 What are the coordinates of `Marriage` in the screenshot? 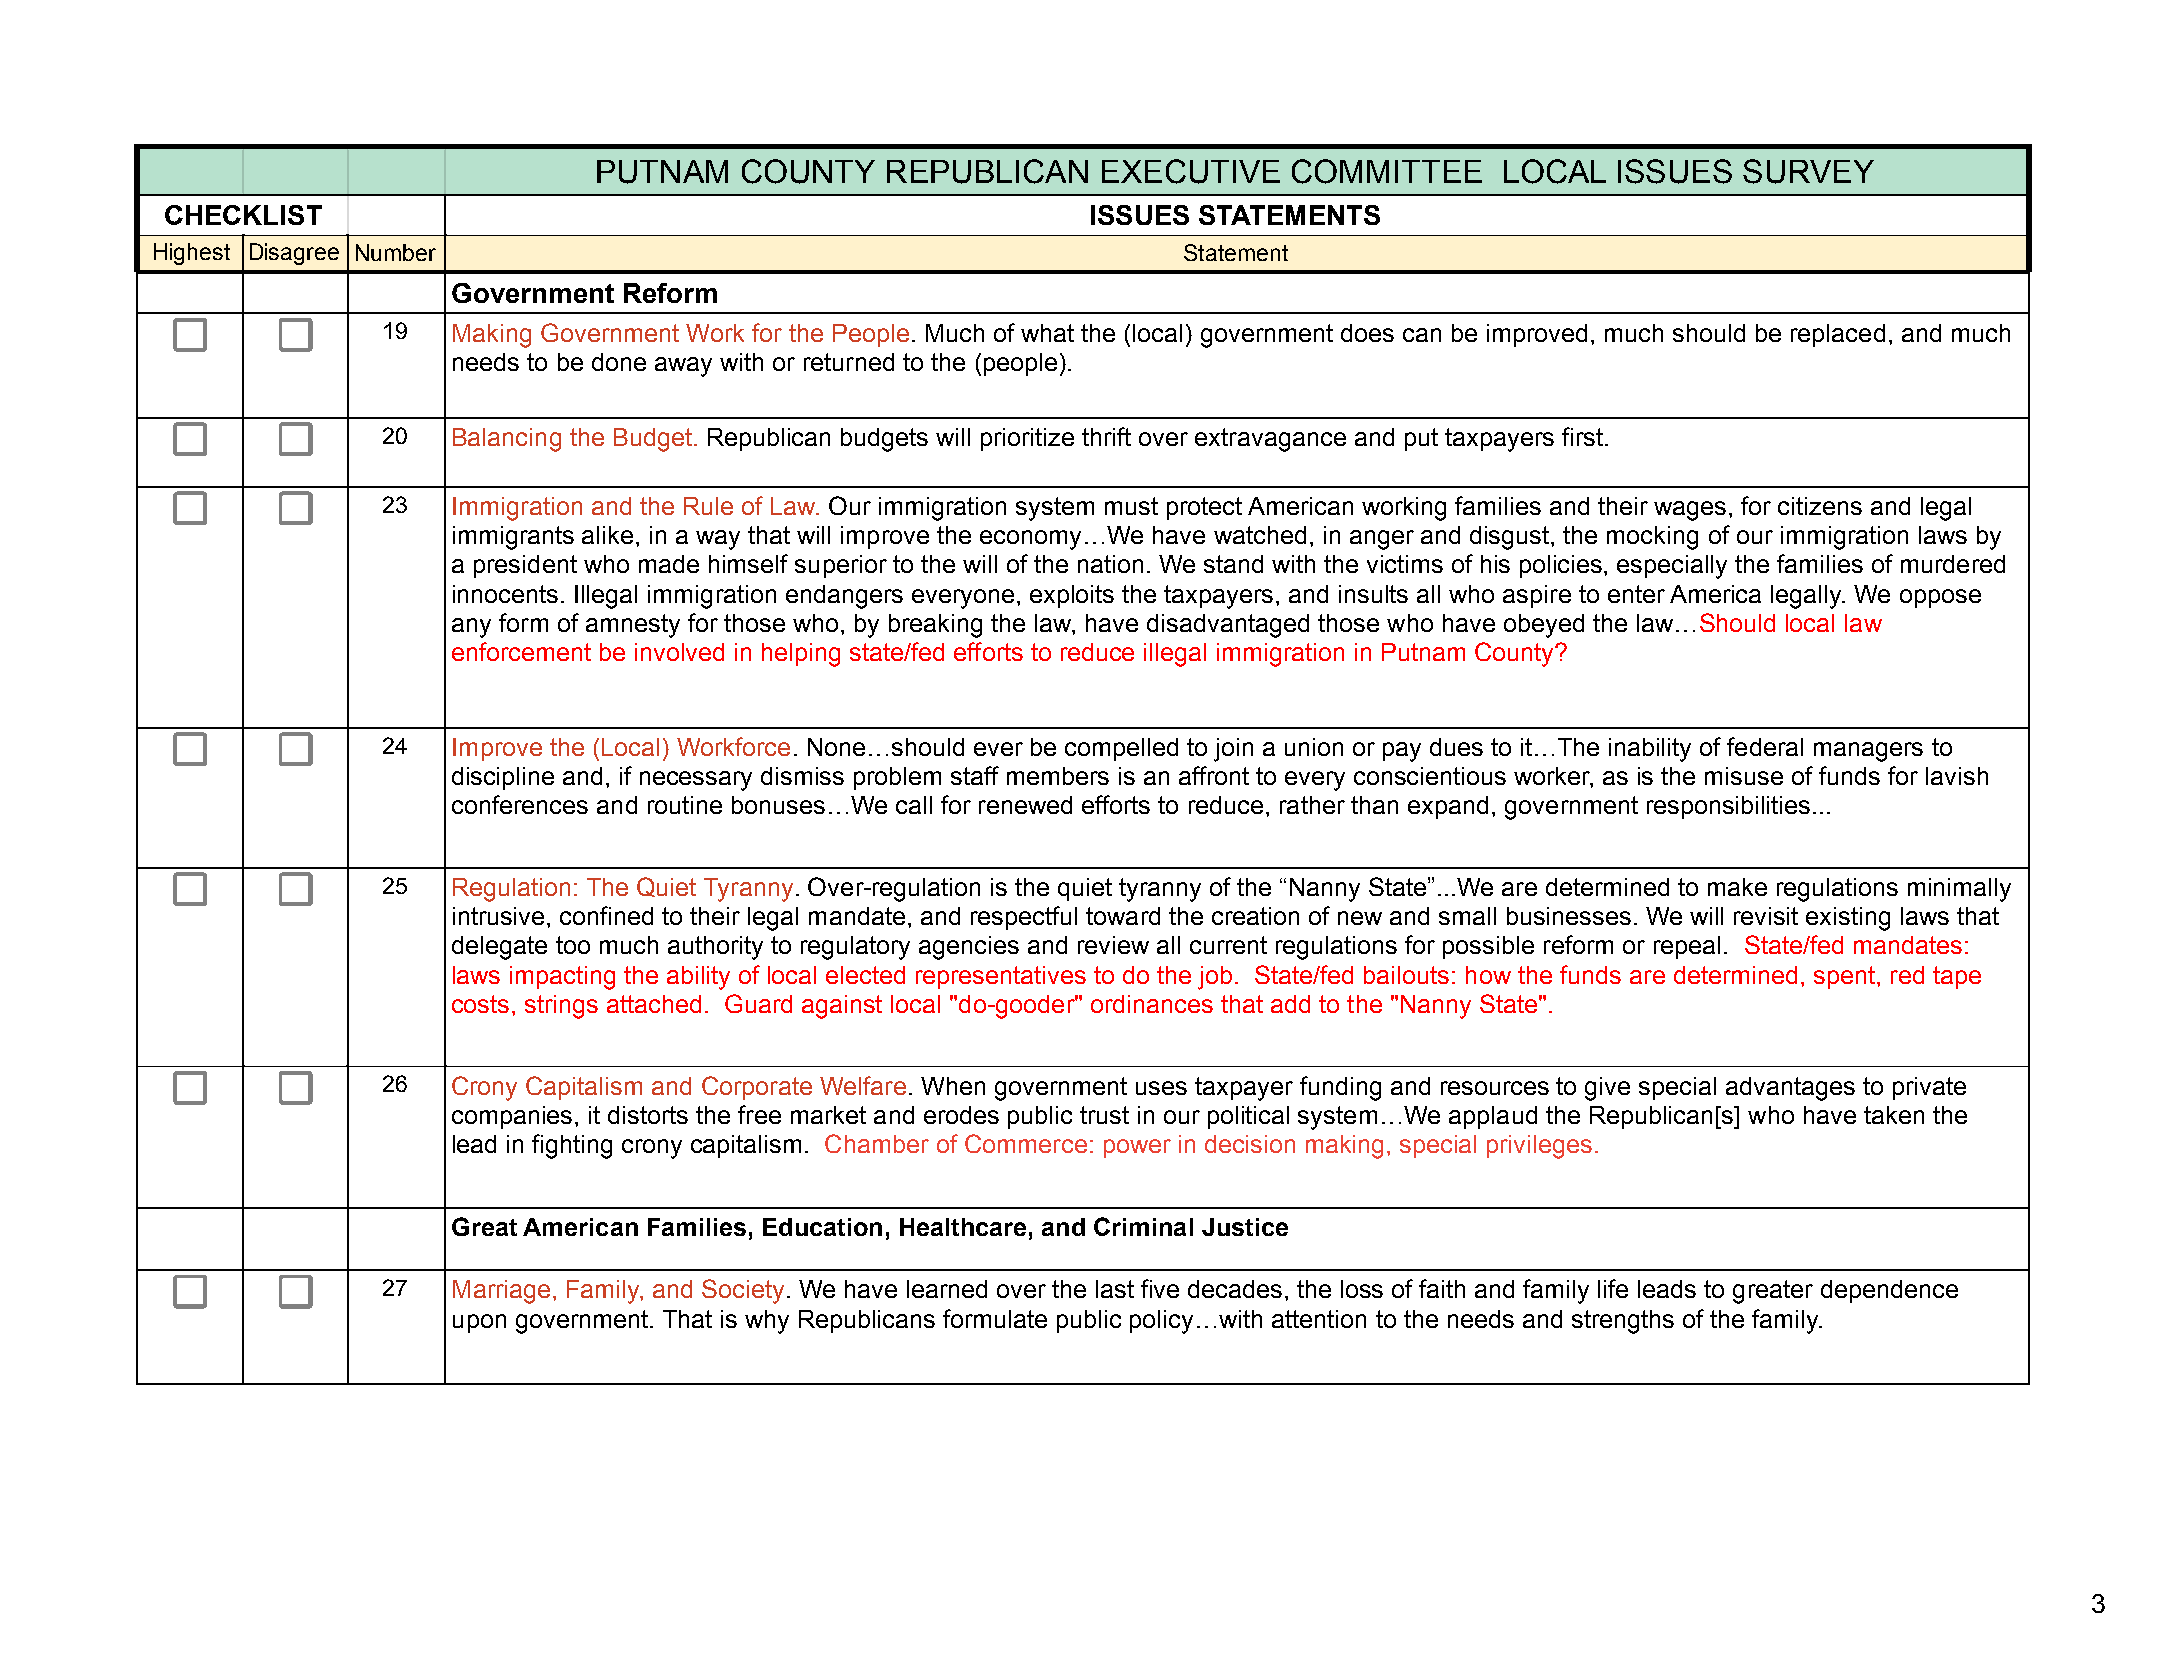 It's located at (501, 1292).
